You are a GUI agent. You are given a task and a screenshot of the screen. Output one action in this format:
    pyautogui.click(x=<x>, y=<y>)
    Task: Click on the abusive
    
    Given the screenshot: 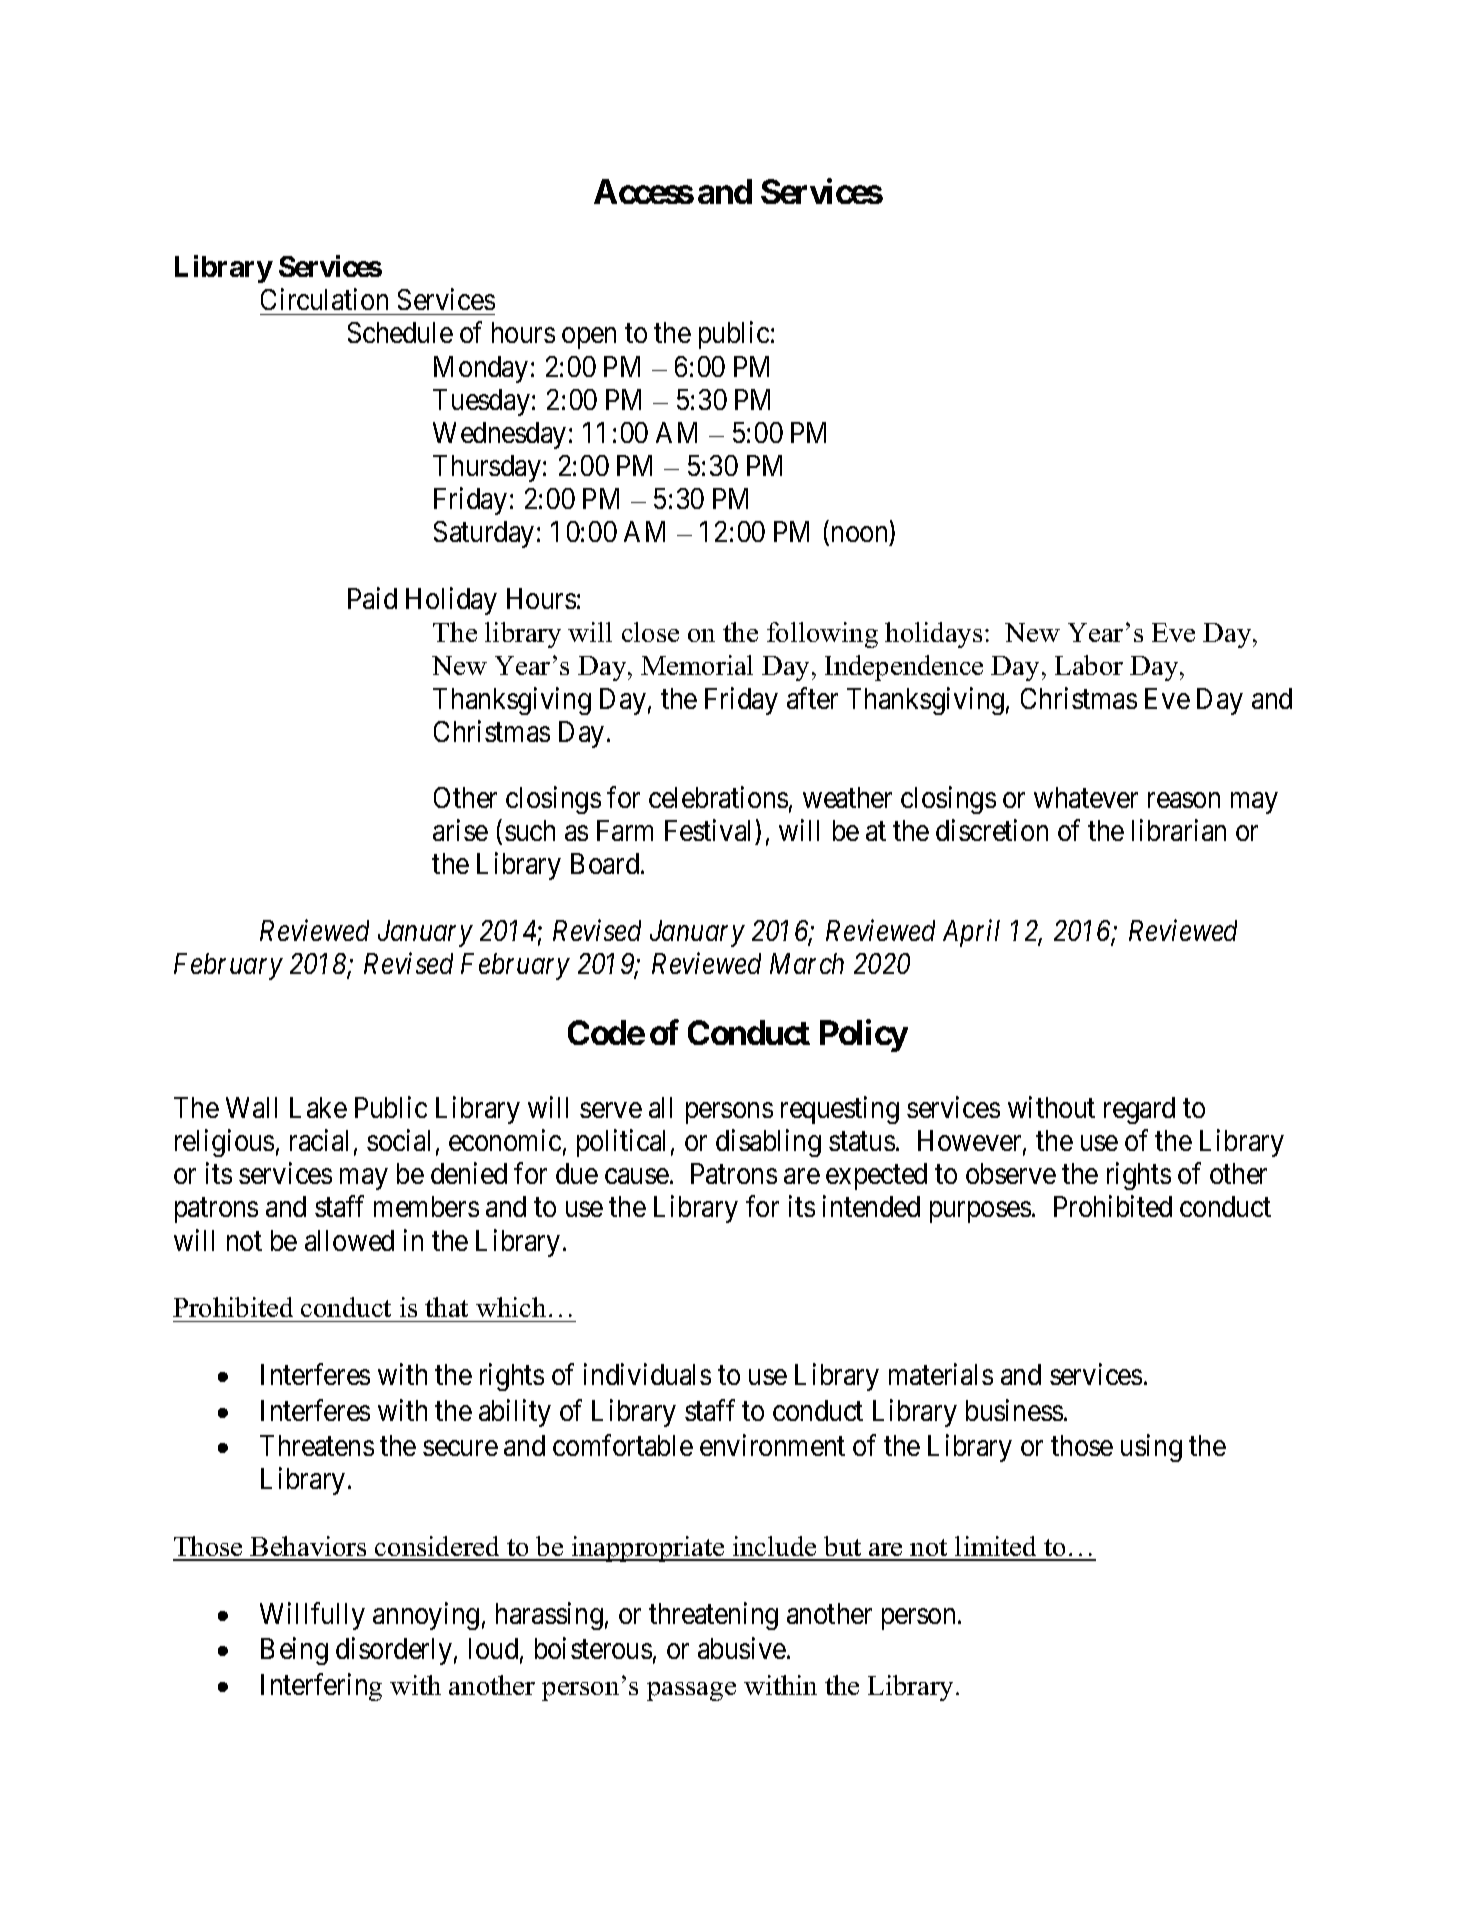 What is the action you would take?
    pyautogui.click(x=742, y=1648)
